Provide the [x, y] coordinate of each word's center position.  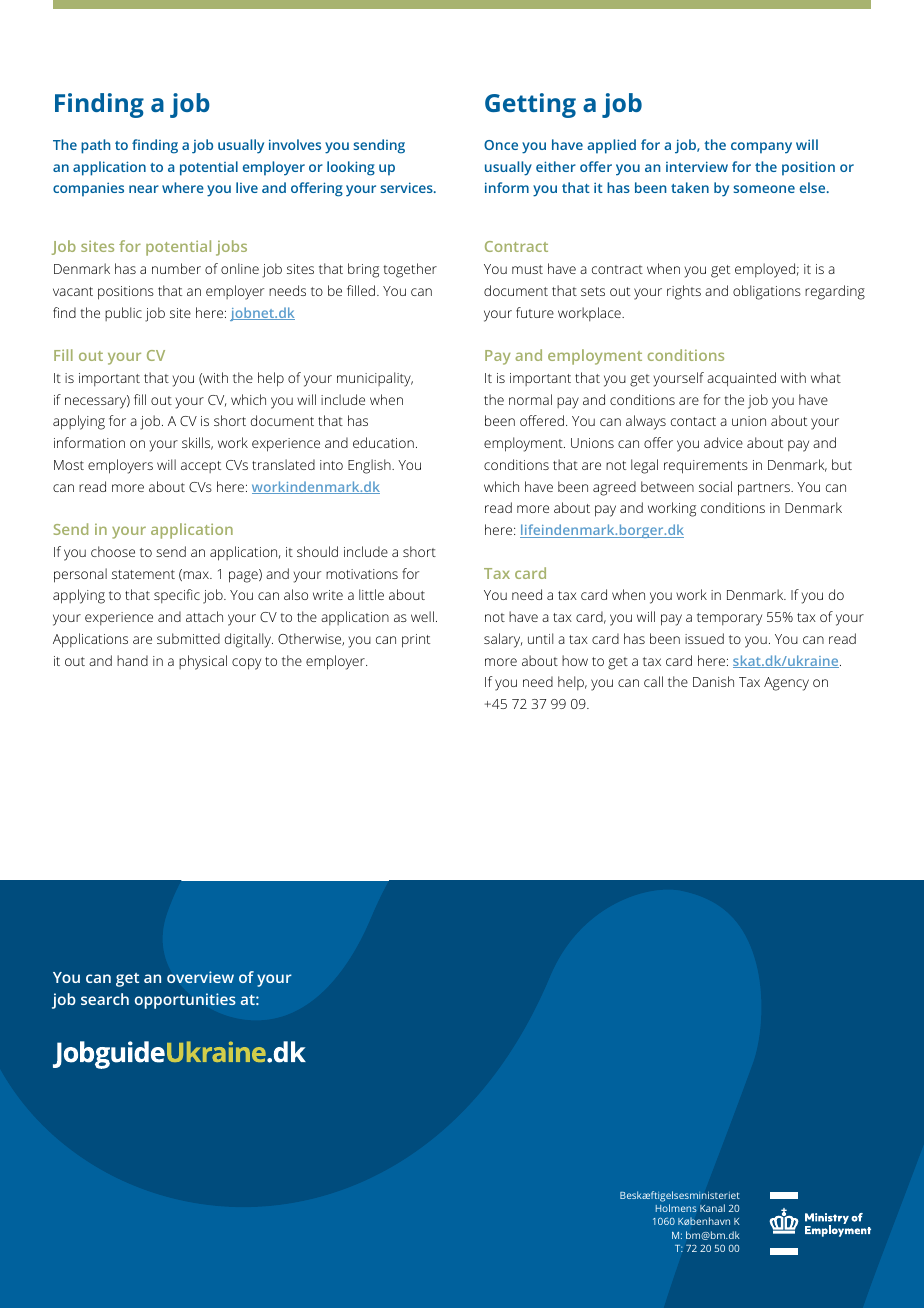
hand [132, 660]
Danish [713, 681]
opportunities [185, 1001]
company [761, 148]
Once [501, 145]
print [416, 641]
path [96, 146]
